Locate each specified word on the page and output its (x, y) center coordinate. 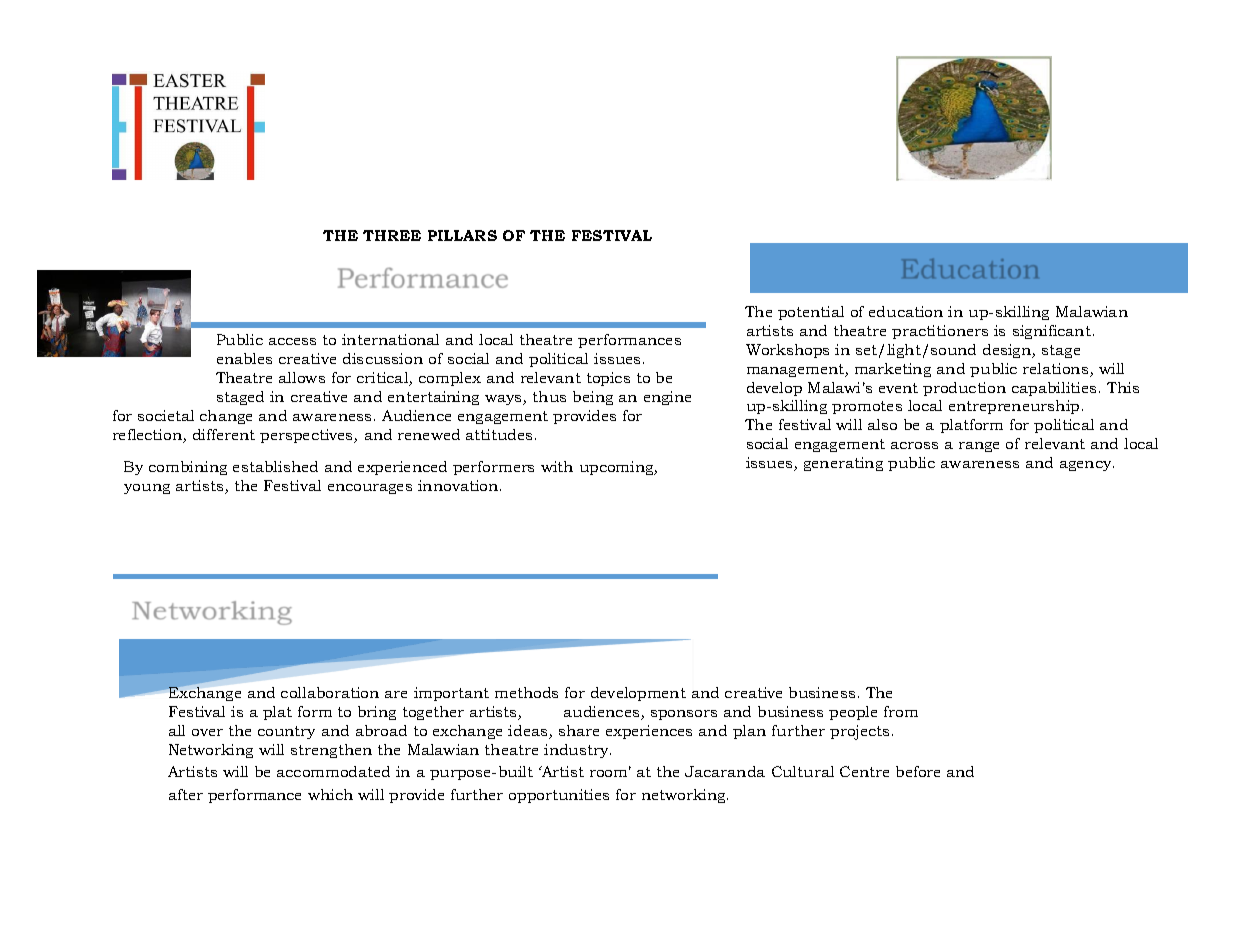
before (918, 771)
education (906, 311)
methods (526, 692)
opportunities (559, 796)
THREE (392, 235)
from (901, 711)
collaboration (330, 692)
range (979, 447)
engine (667, 398)
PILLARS (462, 235)
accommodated (333, 771)
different (224, 434)
